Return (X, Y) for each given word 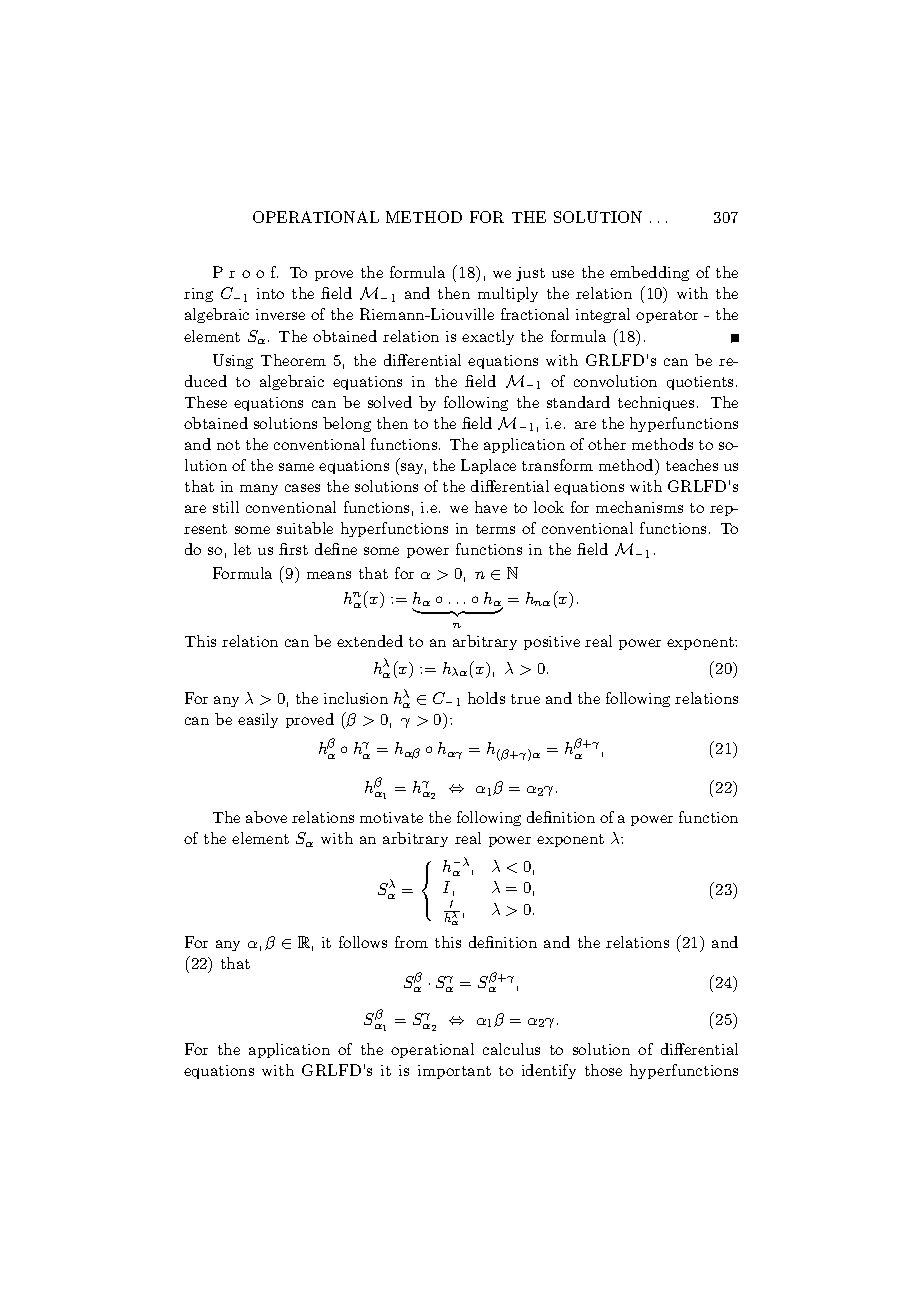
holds (486, 698)
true (525, 699)
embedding (649, 273)
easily (258, 720)
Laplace (488, 466)
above (266, 817)
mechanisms (639, 507)
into (270, 293)
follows (363, 942)
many (259, 489)
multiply (508, 294)
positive (552, 643)
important (454, 1072)
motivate (391, 817)
